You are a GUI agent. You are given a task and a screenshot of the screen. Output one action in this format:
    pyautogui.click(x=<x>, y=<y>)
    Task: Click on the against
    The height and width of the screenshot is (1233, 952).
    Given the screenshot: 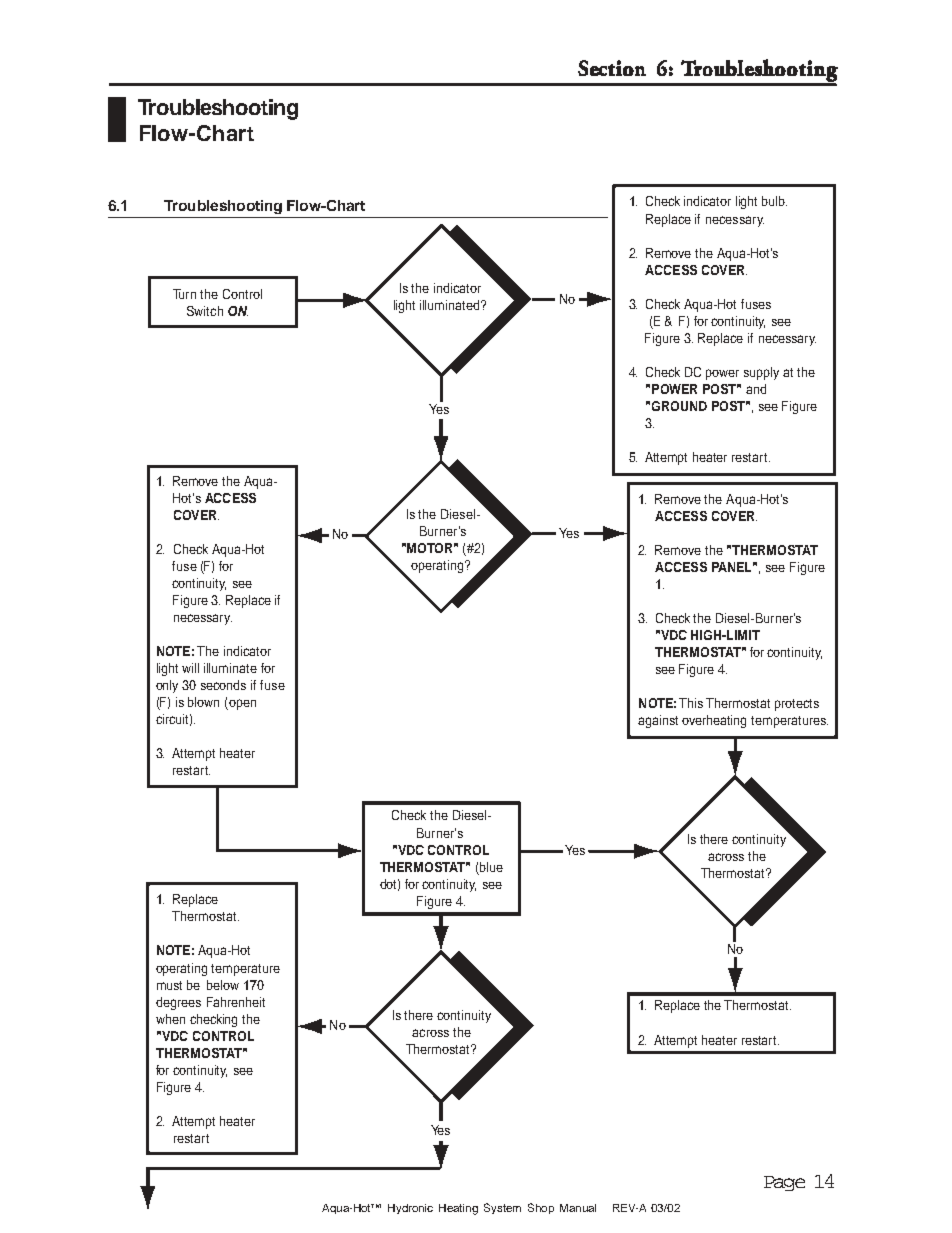 What is the action you would take?
    pyautogui.click(x=658, y=721)
